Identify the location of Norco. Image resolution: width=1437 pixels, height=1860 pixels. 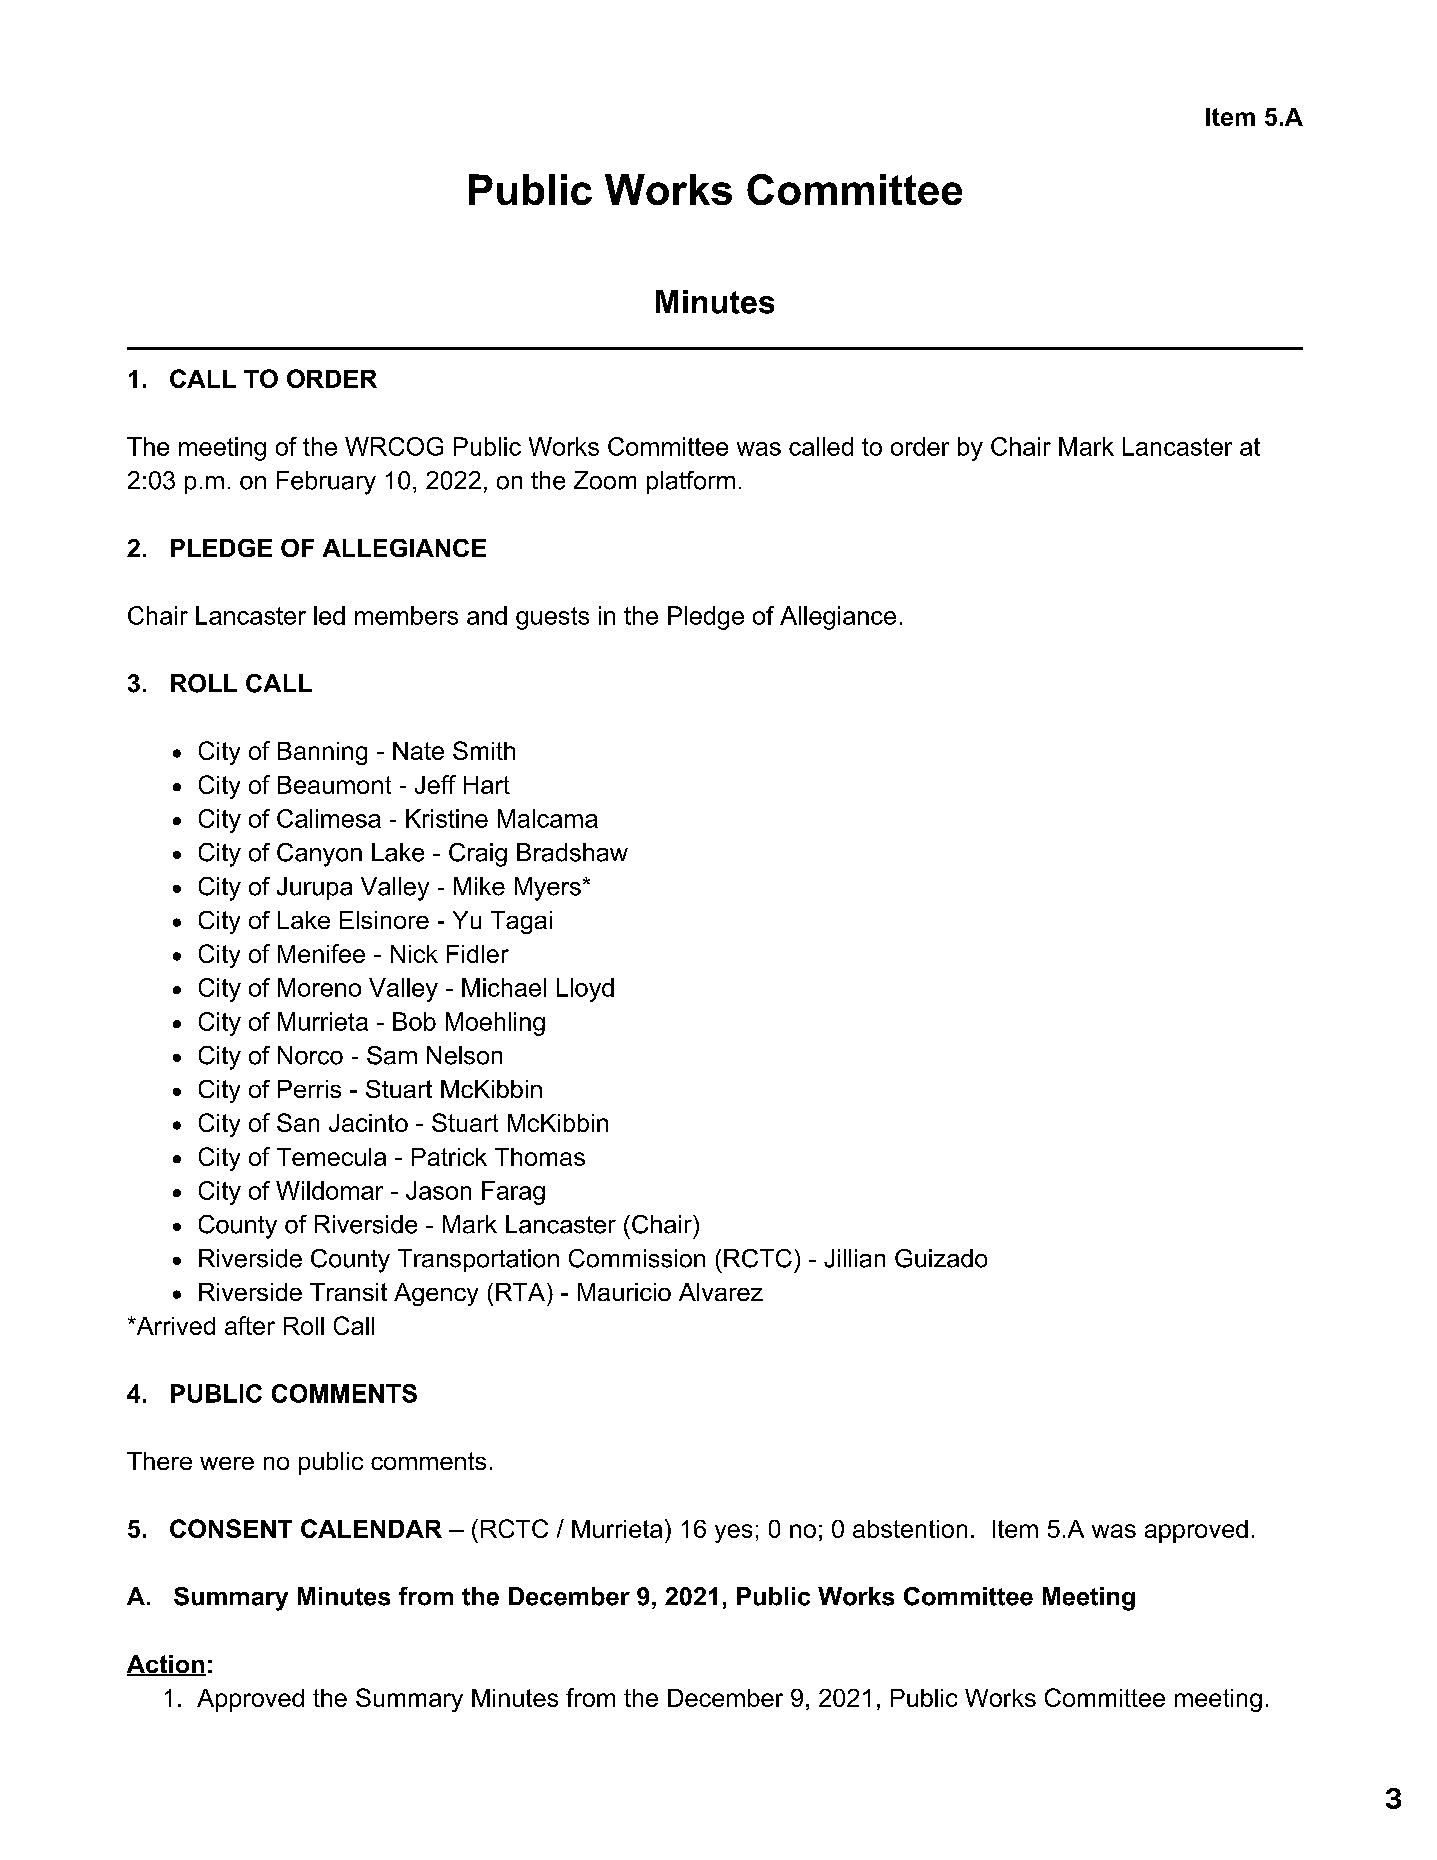
(310, 1055).
